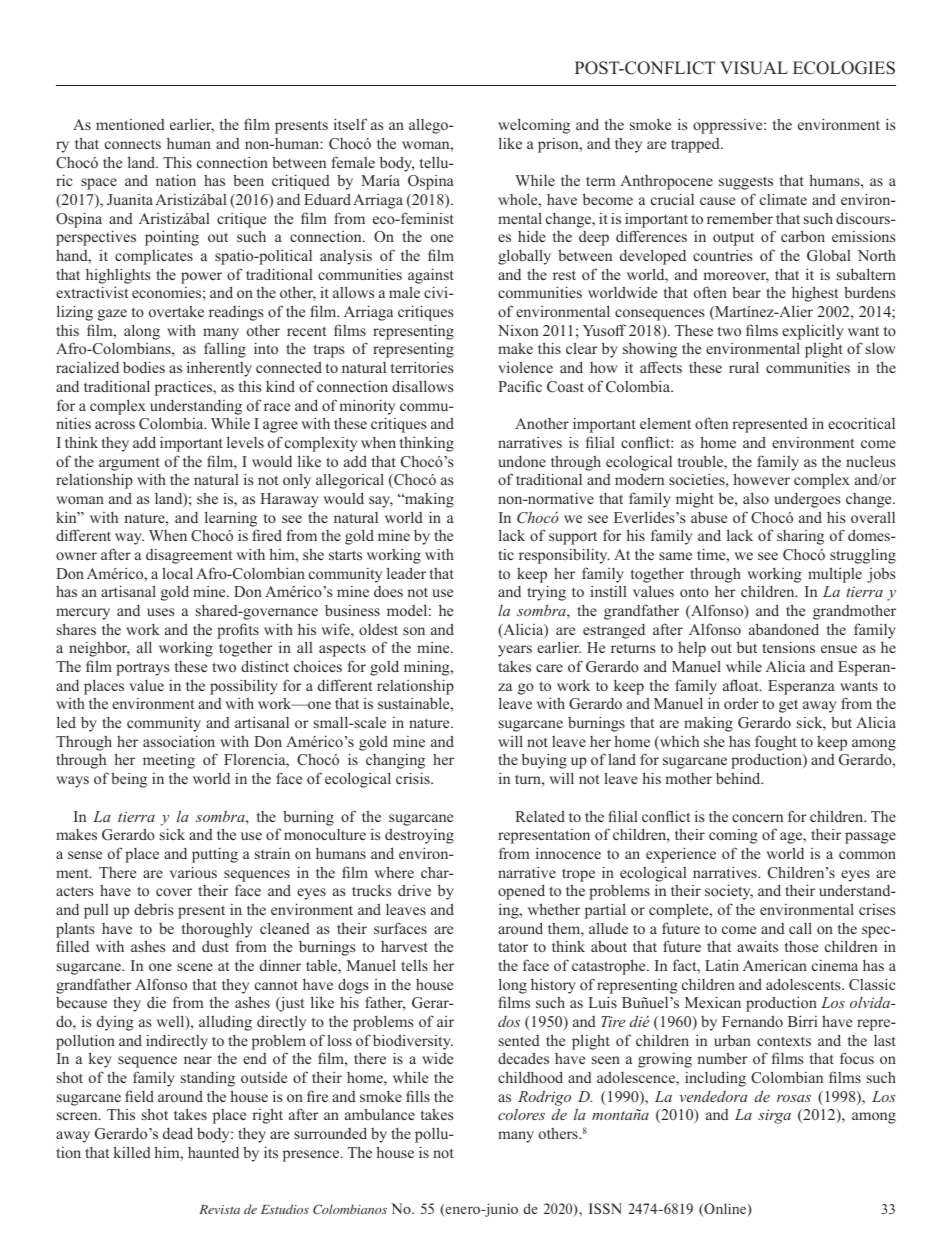 This page has width=952, height=1233. What do you see at coordinates (544, 761) in the page?
I see `buying` at bounding box center [544, 761].
